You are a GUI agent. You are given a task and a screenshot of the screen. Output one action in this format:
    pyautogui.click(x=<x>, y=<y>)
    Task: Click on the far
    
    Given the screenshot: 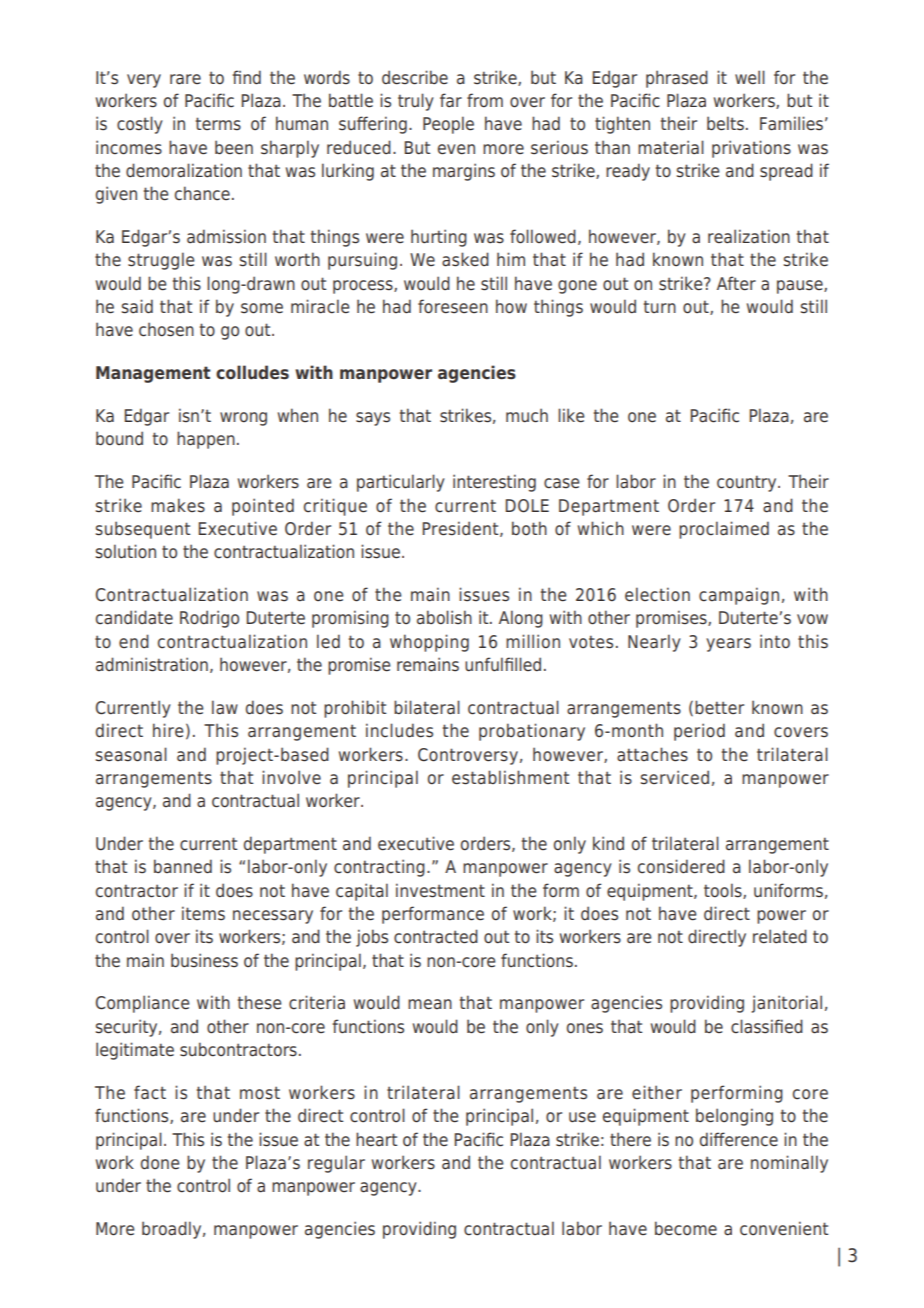 What is the action you would take?
    pyautogui.click(x=451, y=100)
